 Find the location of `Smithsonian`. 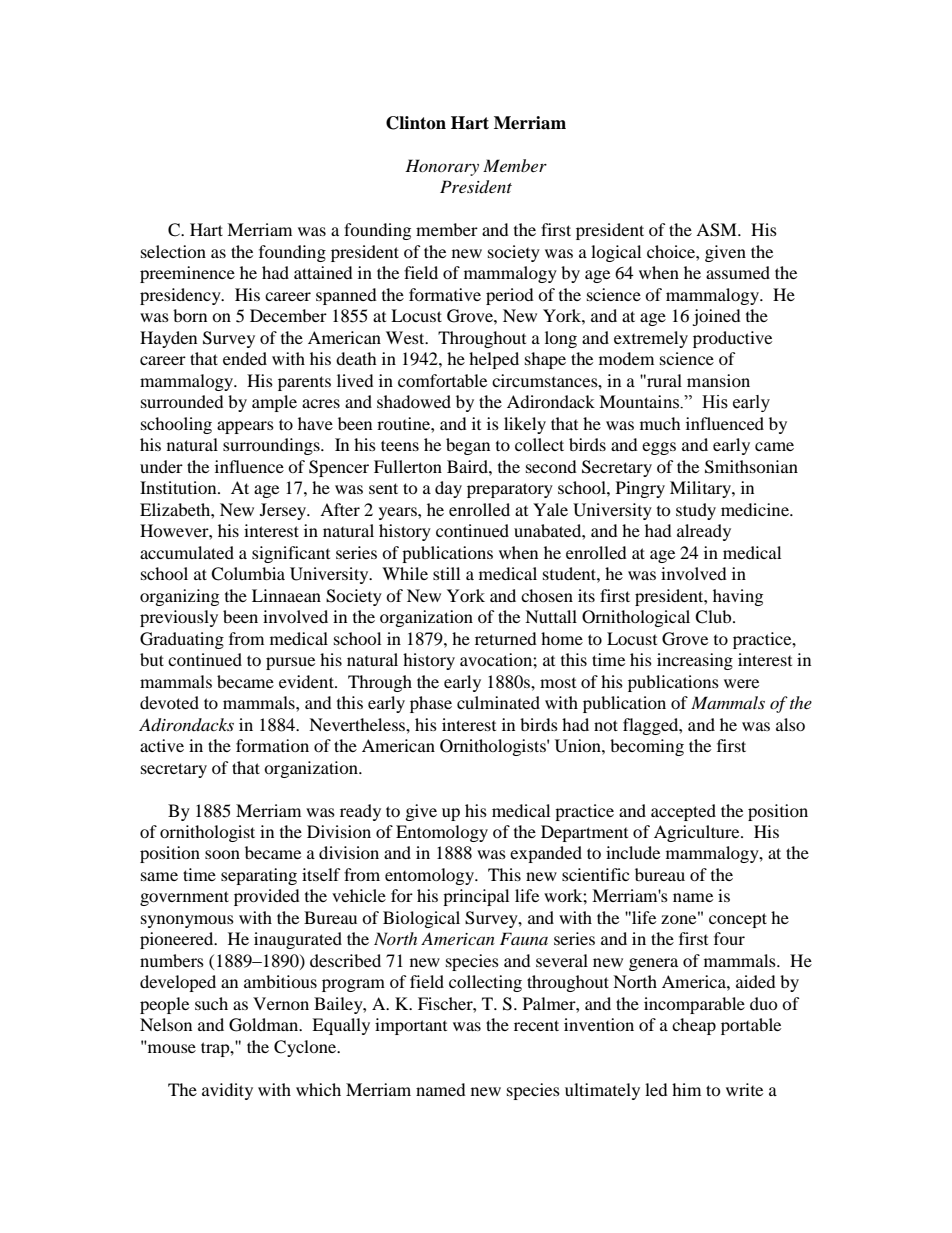

Smithsonian is located at coordinates (751, 467).
